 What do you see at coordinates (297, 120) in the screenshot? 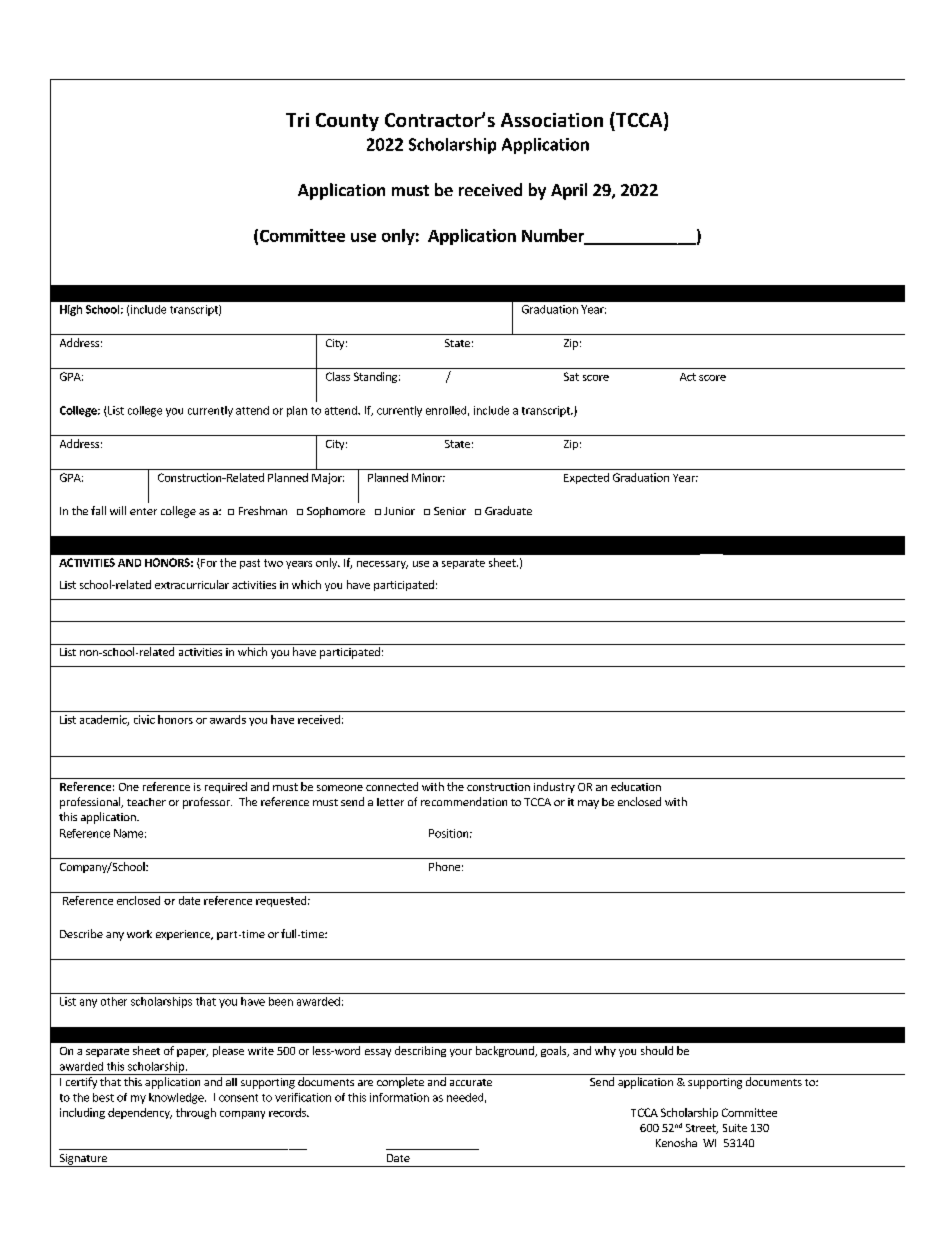
I see `Tri` at bounding box center [297, 120].
